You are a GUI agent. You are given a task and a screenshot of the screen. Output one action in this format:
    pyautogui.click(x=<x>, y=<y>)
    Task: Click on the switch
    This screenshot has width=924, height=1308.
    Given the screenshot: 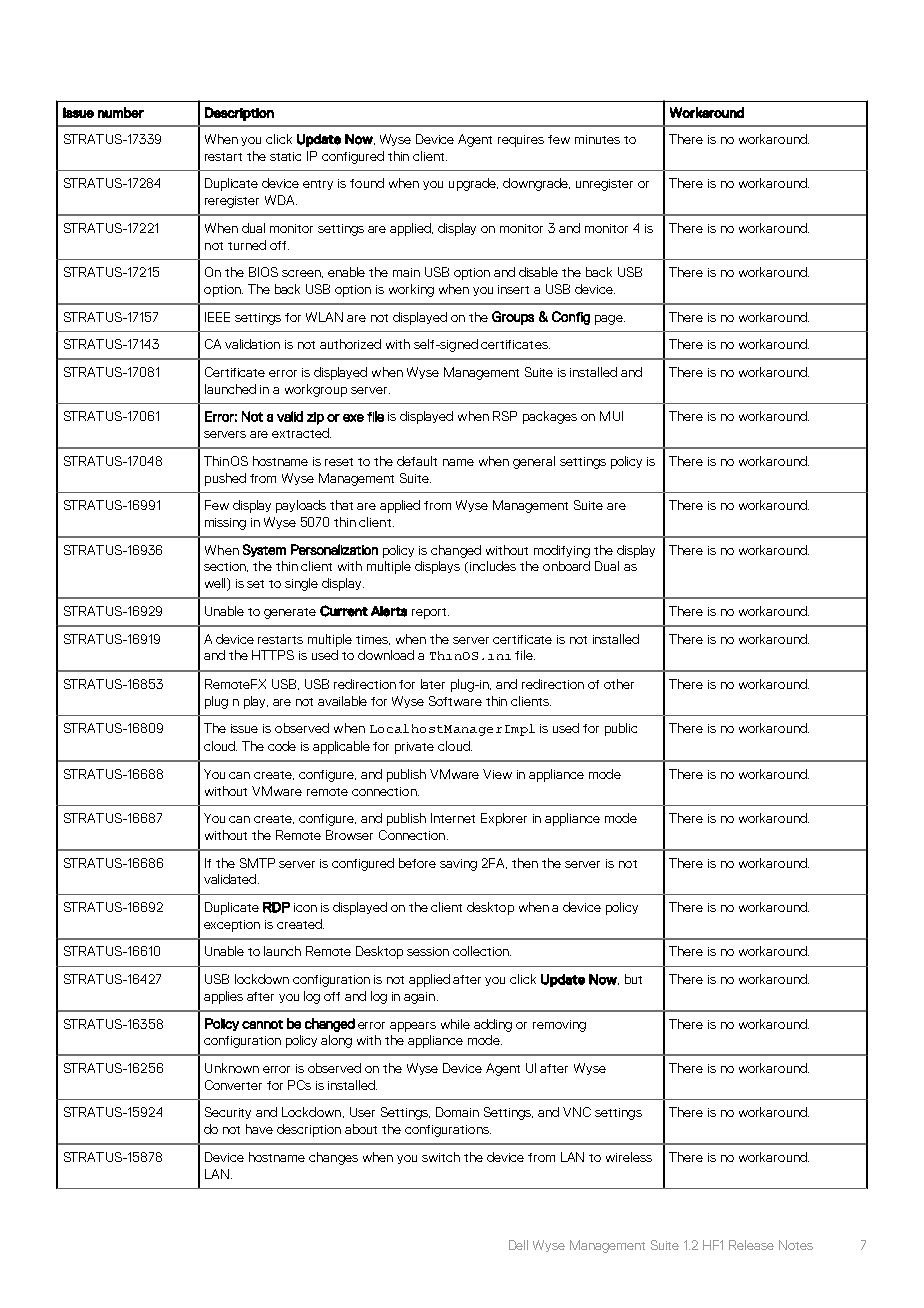 What is the action you would take?
    pyautogui.click(x=441, y=1157)
